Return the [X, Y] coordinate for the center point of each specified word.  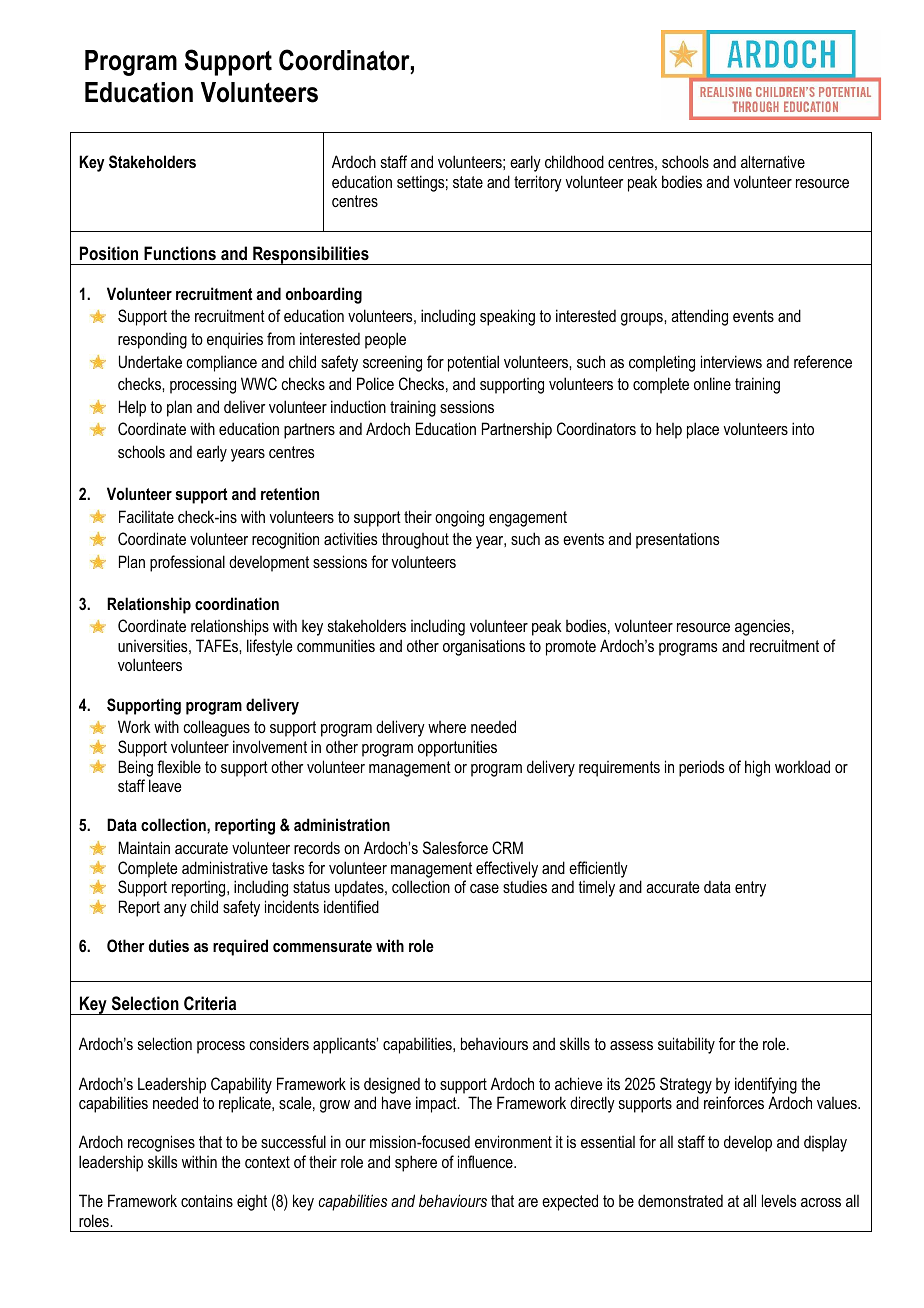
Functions [180, 253]
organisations [484, 647]
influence [486, 1161]
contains [207, 1200]
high [757, 768]
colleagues [216, 728]
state [468, 182]
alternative [773, 161]
